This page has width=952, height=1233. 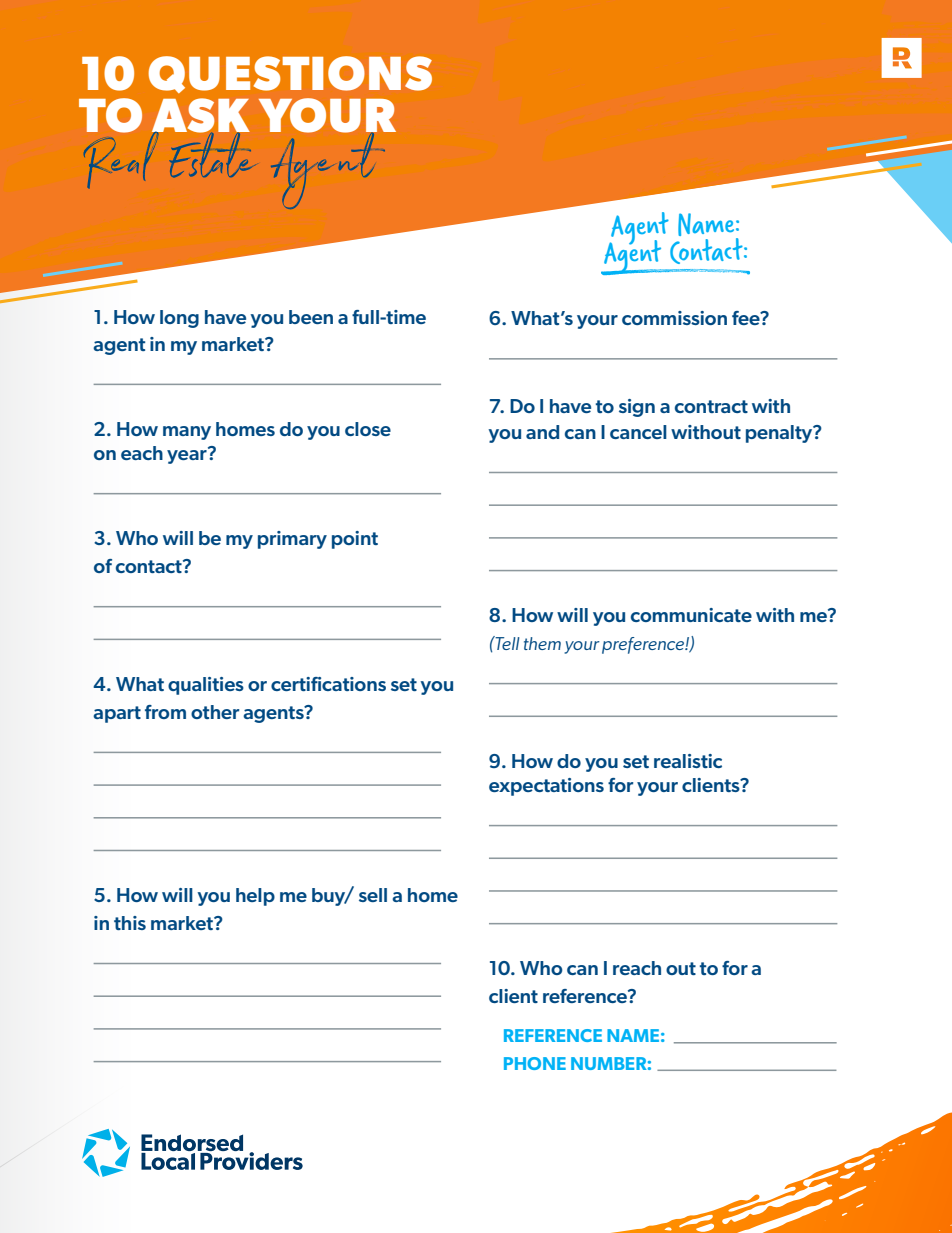 I want to click on communicate, so click(x=691, y=615).
